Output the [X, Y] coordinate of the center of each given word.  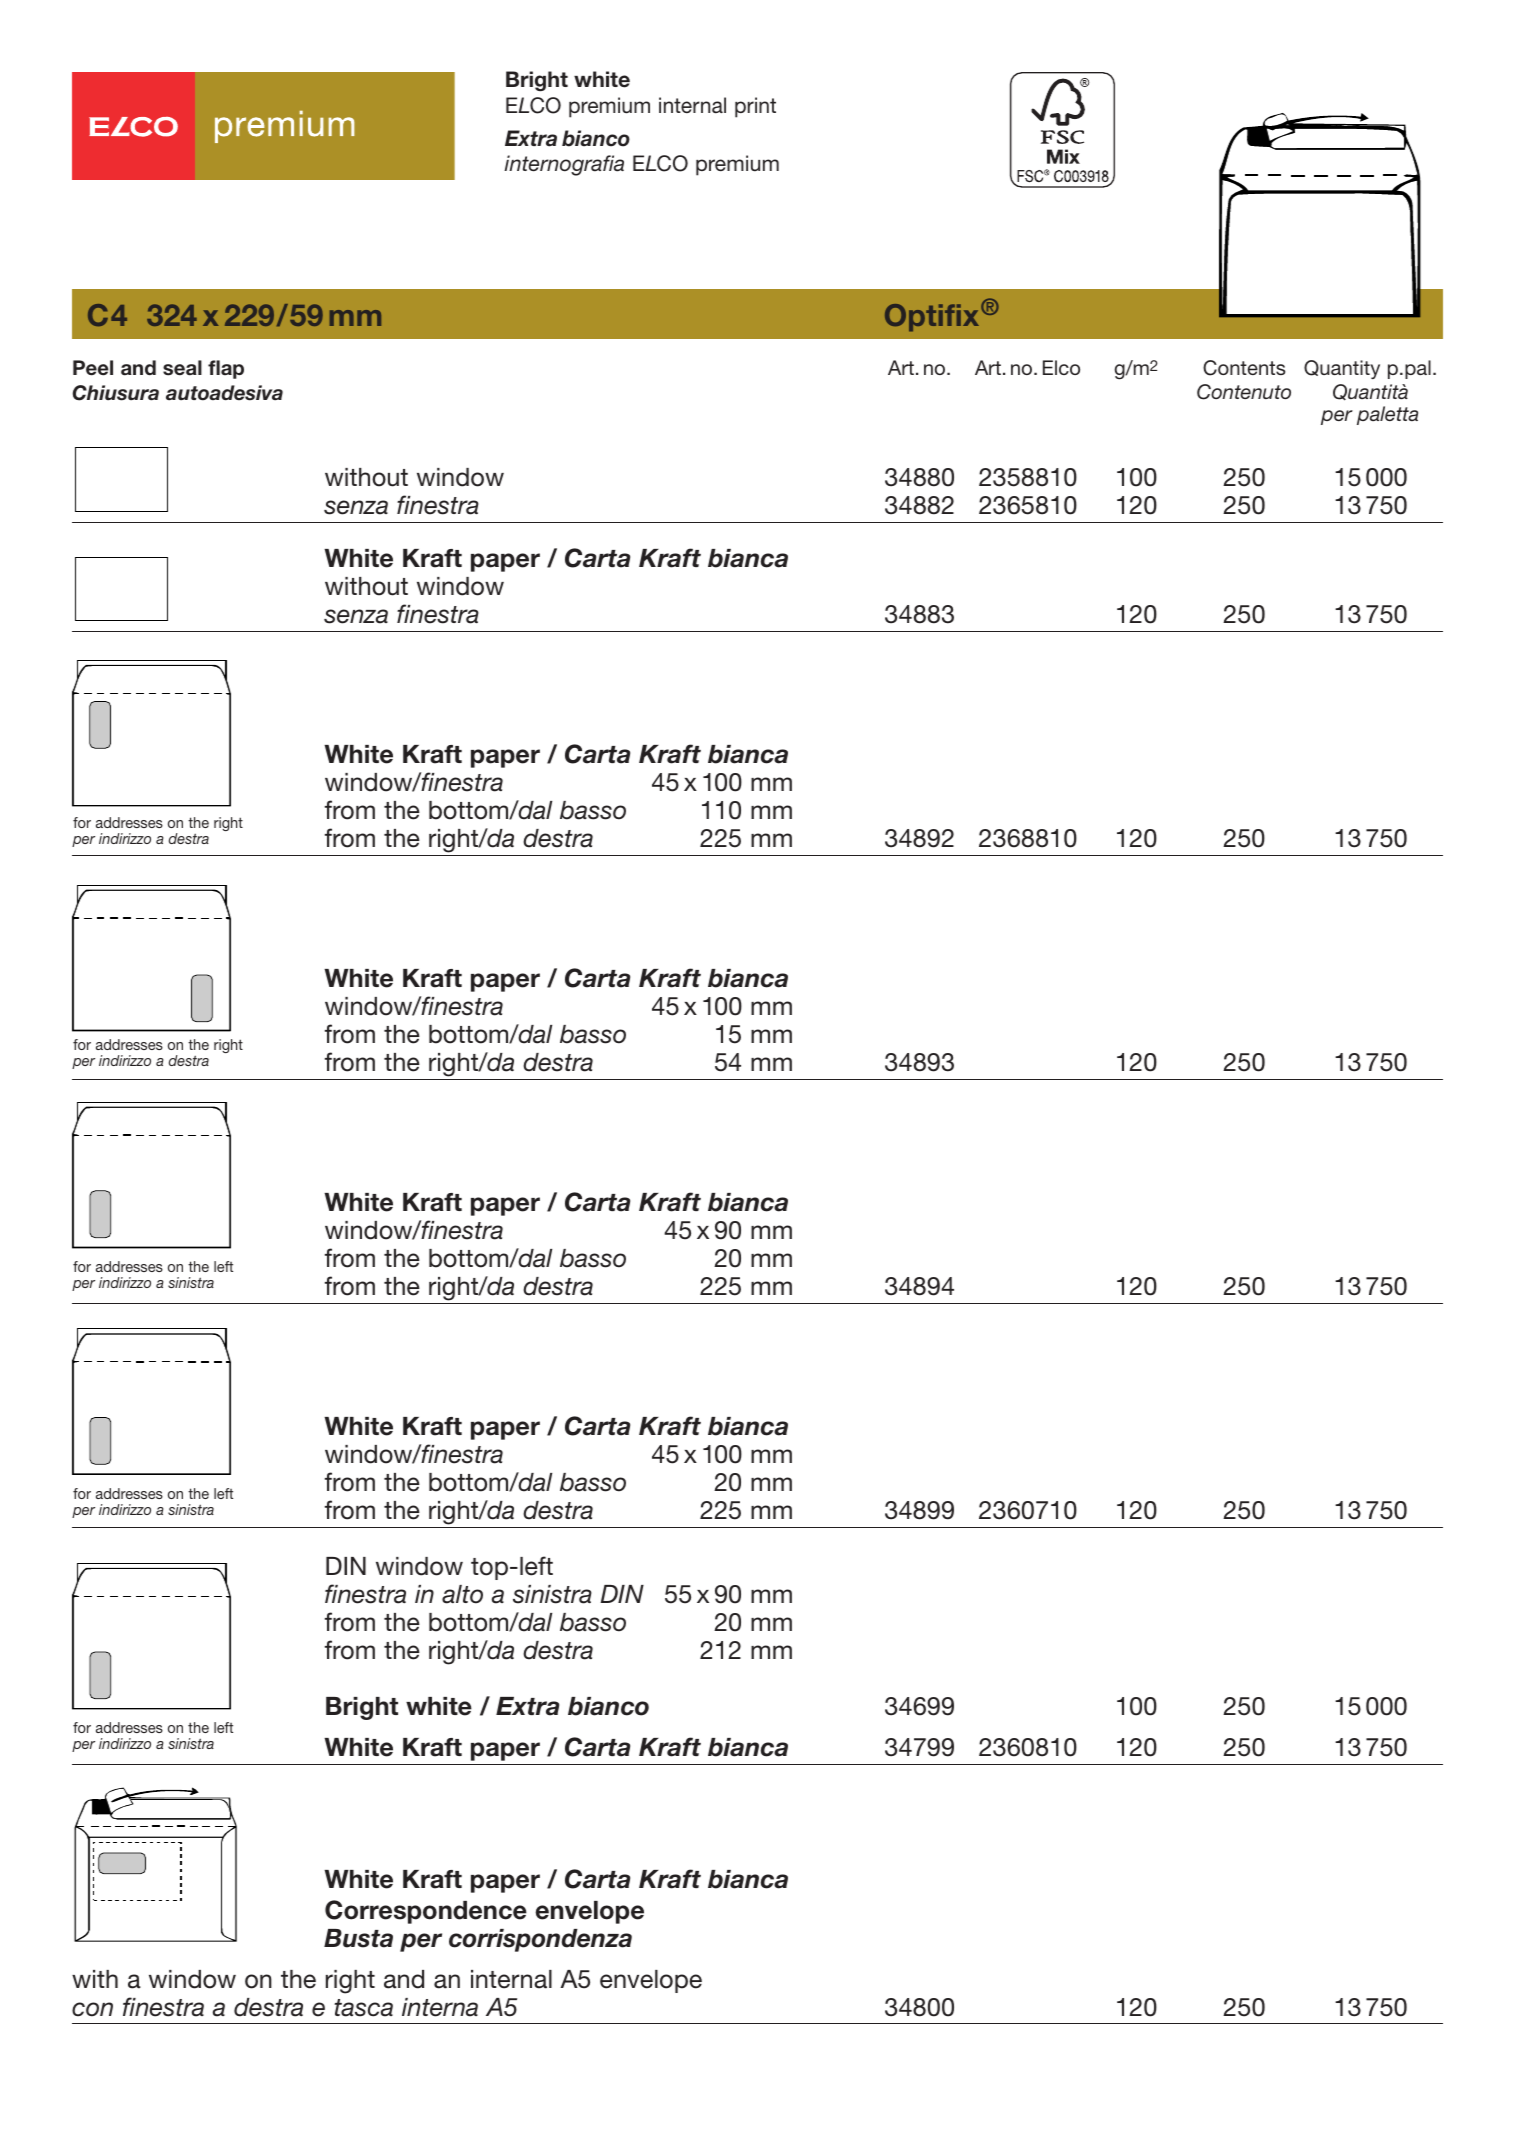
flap [226, 369]
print [755, 107]
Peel [93, 368]
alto [462, 1594]
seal [182, 368]
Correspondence [426, 1912]
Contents [1244, 368]
